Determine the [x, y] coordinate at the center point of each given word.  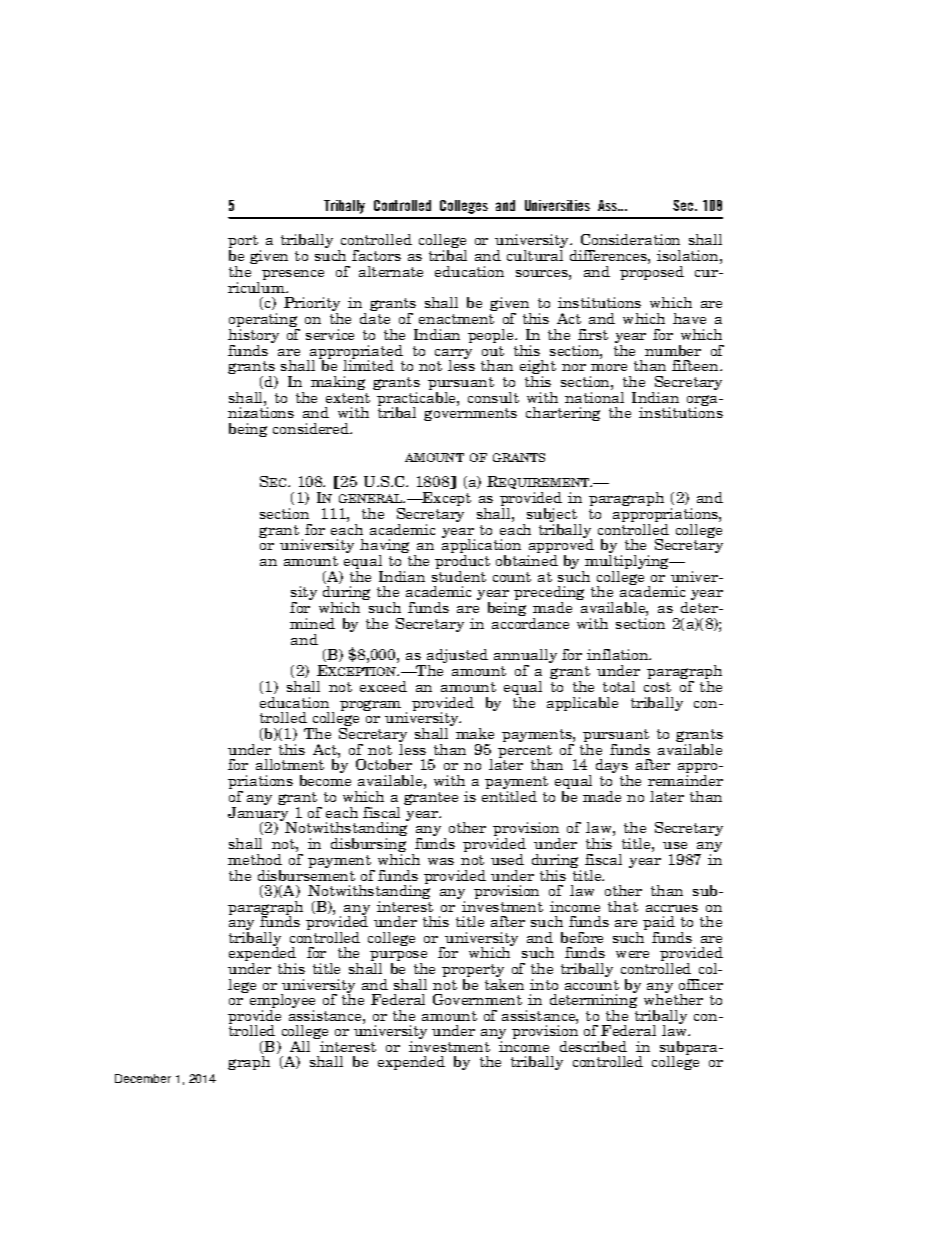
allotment [290, 764]
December [143, 1078]
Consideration [630, 239]
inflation [619, 654]
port [244, 243]
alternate [391, 271]
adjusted [456, 658]
